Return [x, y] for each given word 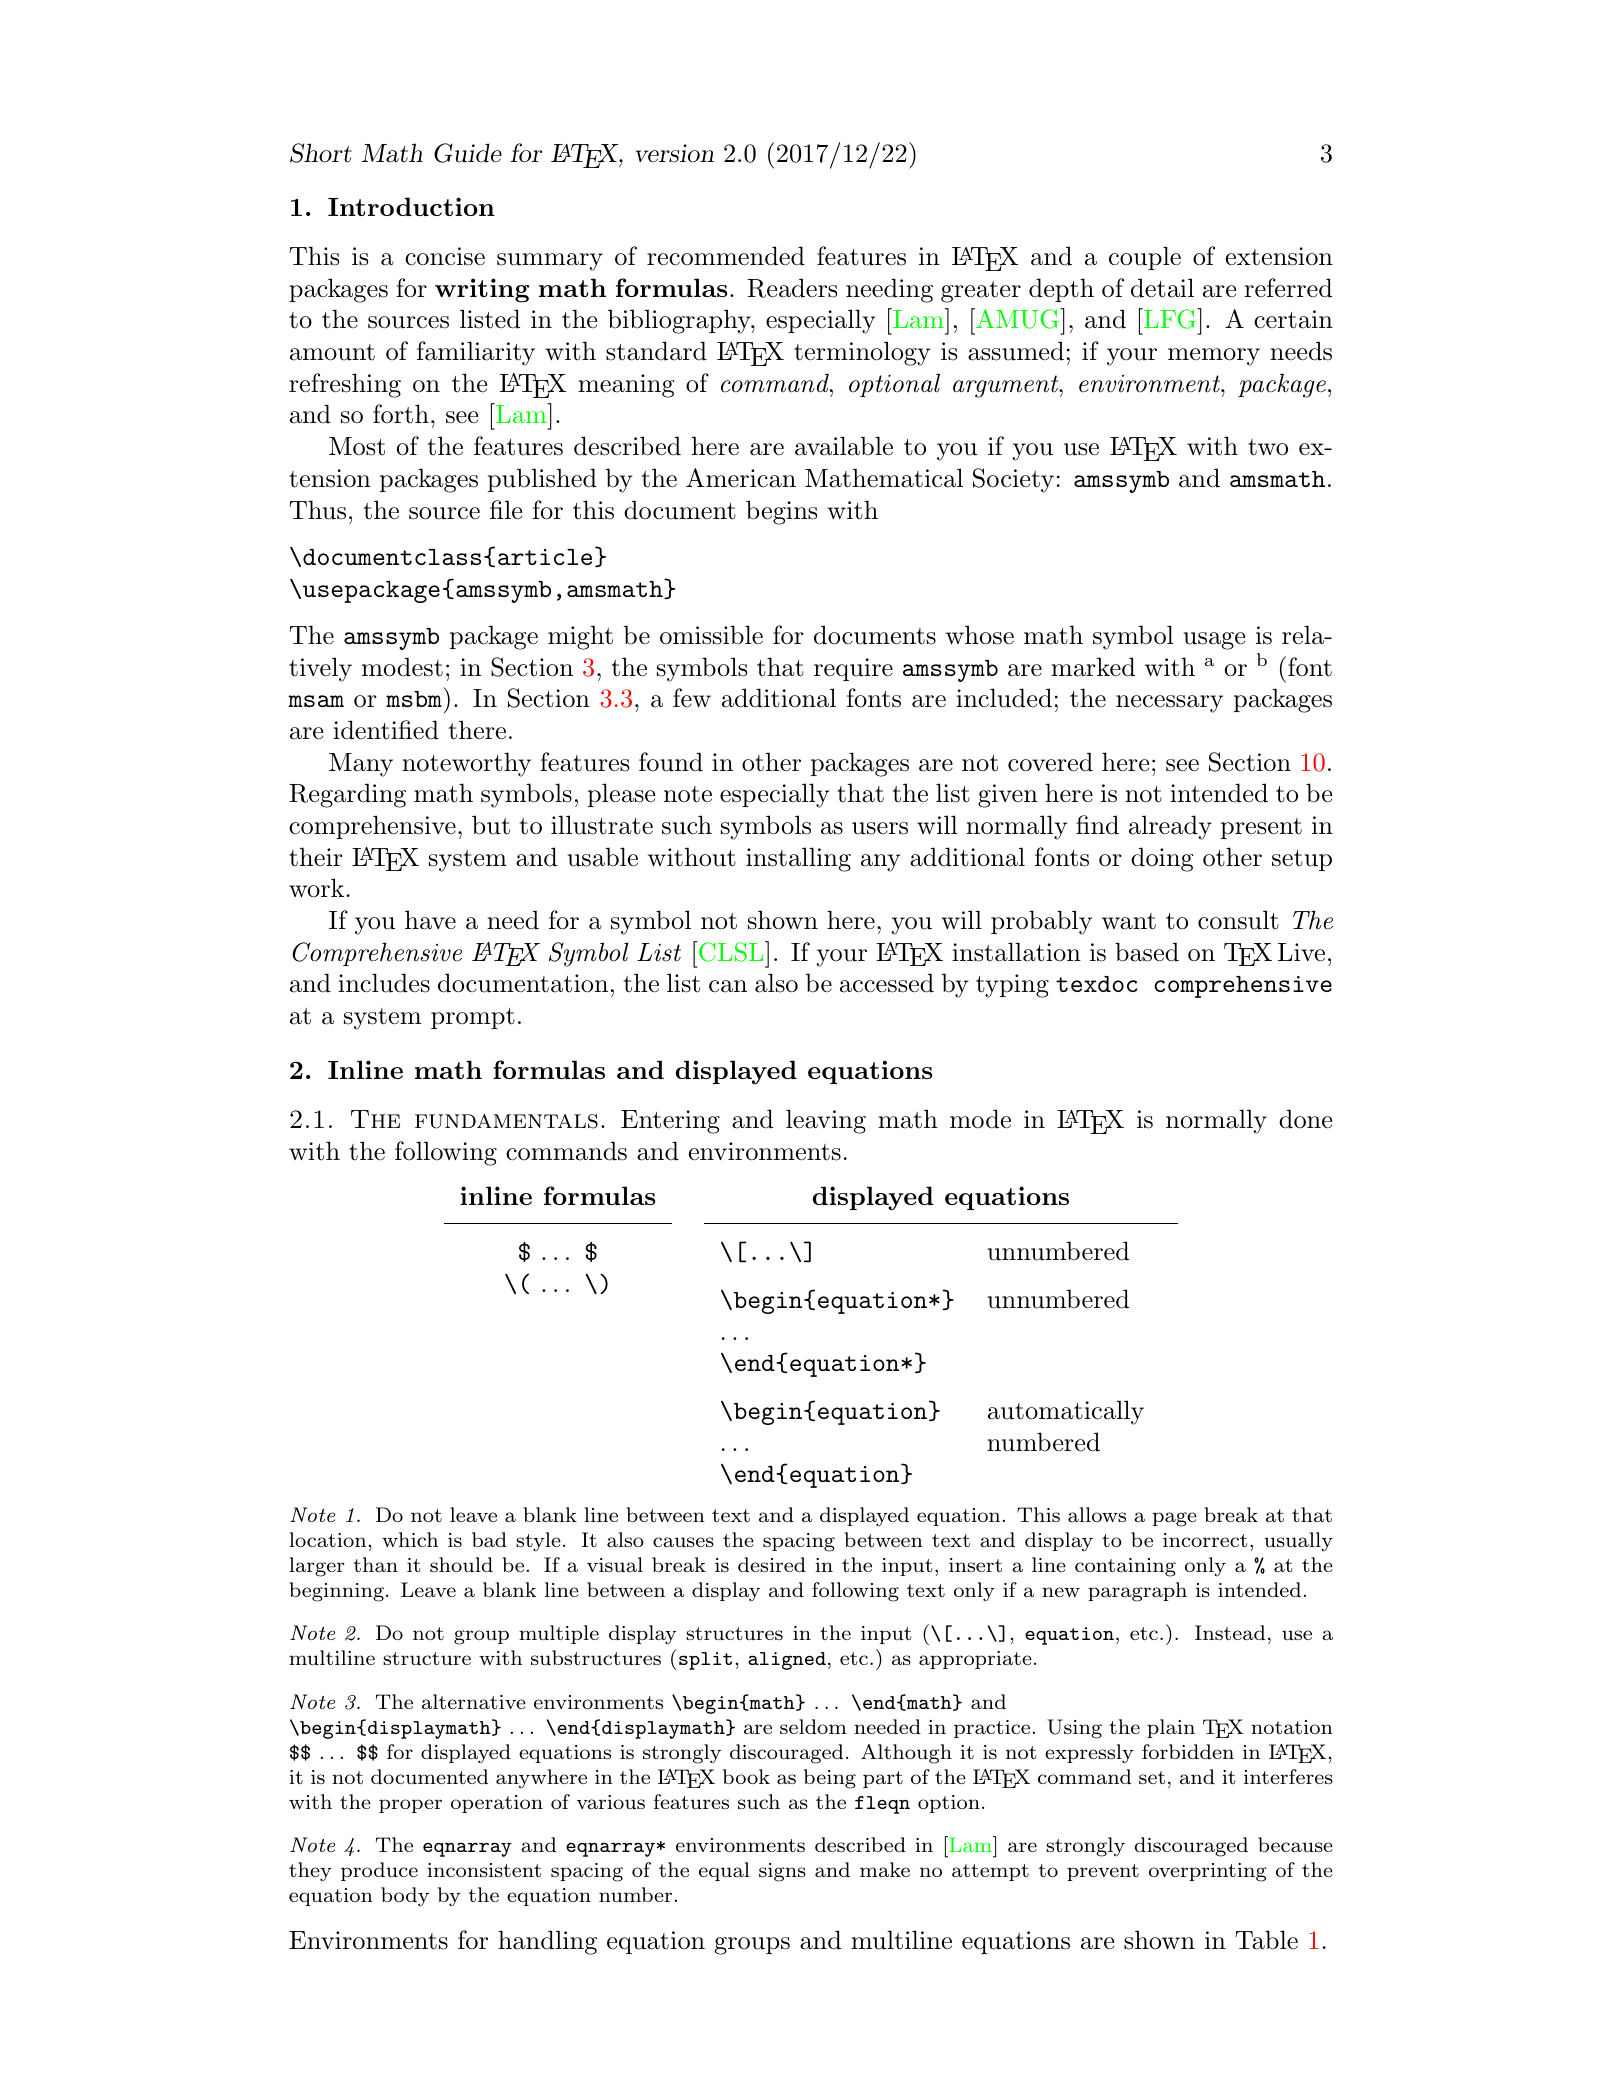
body [405, 1897]
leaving [826, 1121]
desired [772, 1564]
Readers [792, 288]
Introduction [411, 206]
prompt [473, 1018]
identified [386, 730]
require [853, 669]
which [410, 1539]
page [1175, 1519]
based [1147, 952]
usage [1214, 641]
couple [1145, 258]
